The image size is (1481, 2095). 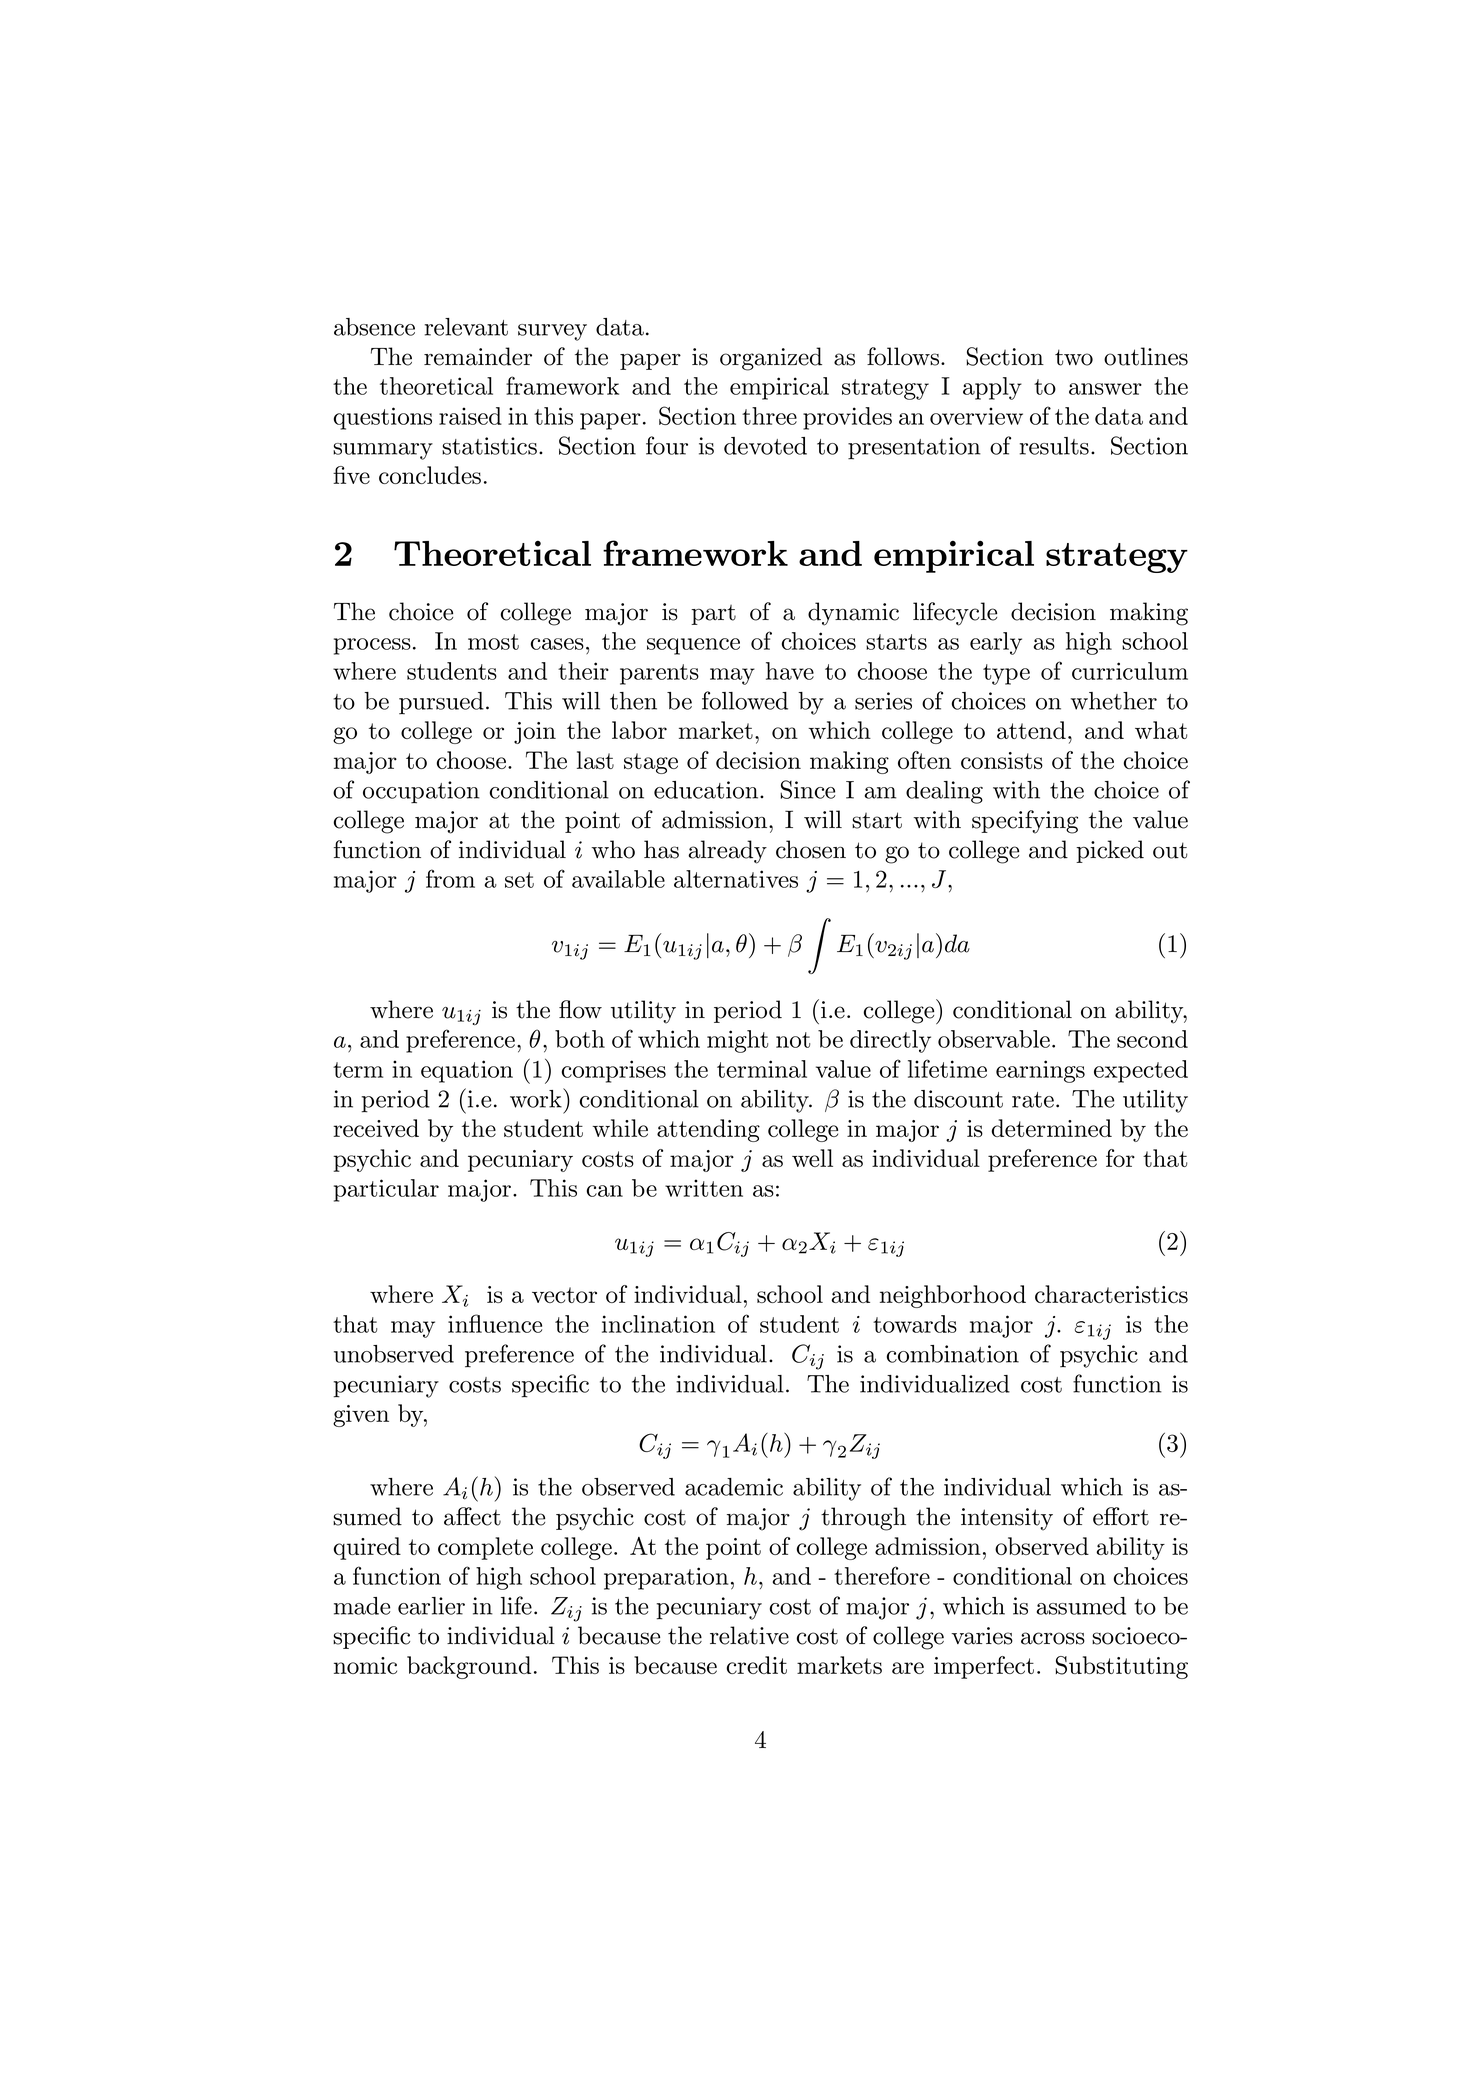 I want to click on earlier, so click(x=431, y=1606).
